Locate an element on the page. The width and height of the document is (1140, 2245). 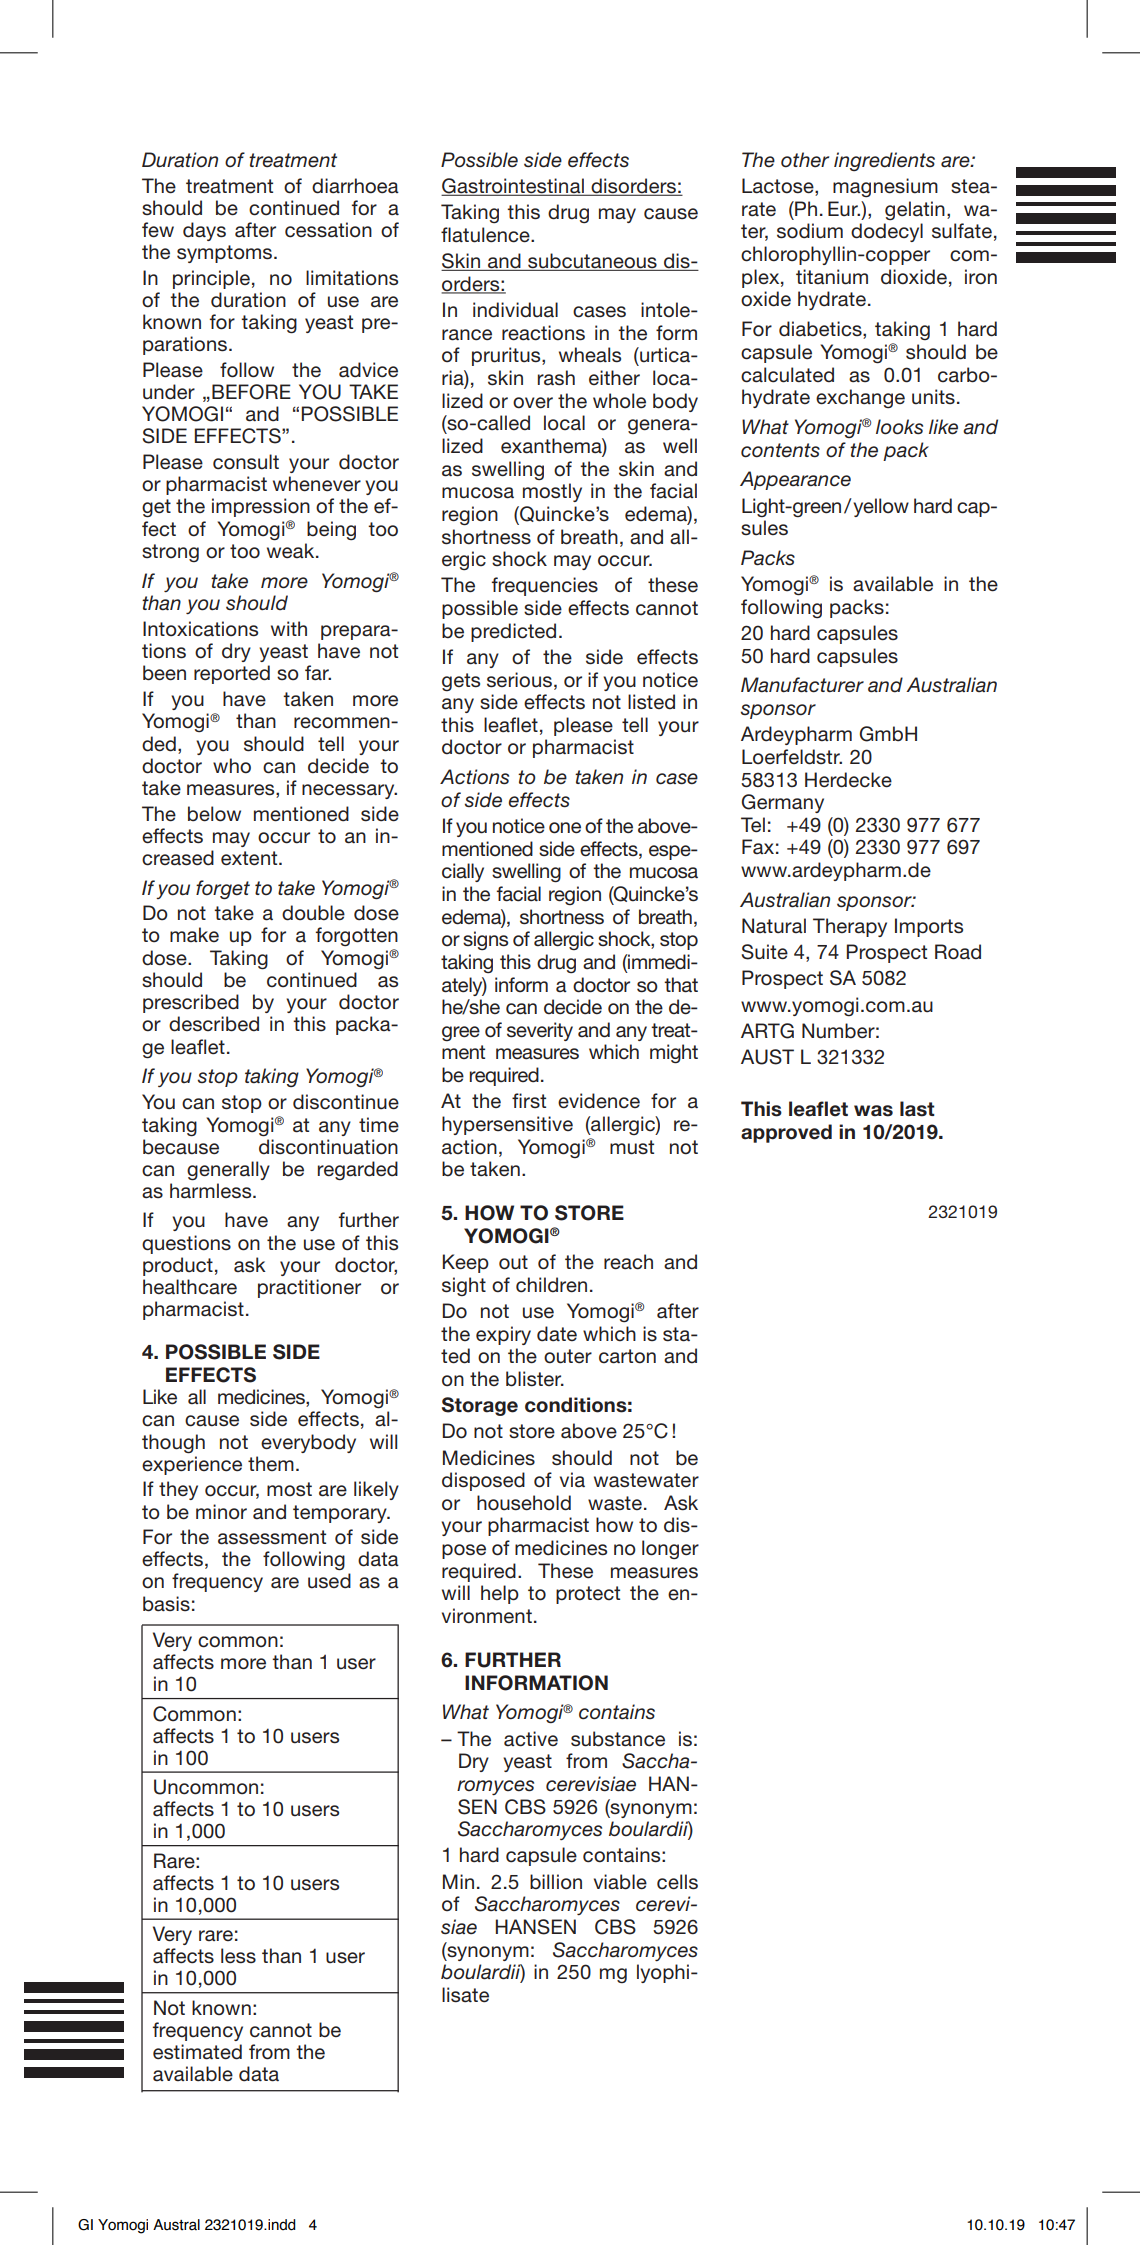
magnesium is located at coordinates (885, 187).
